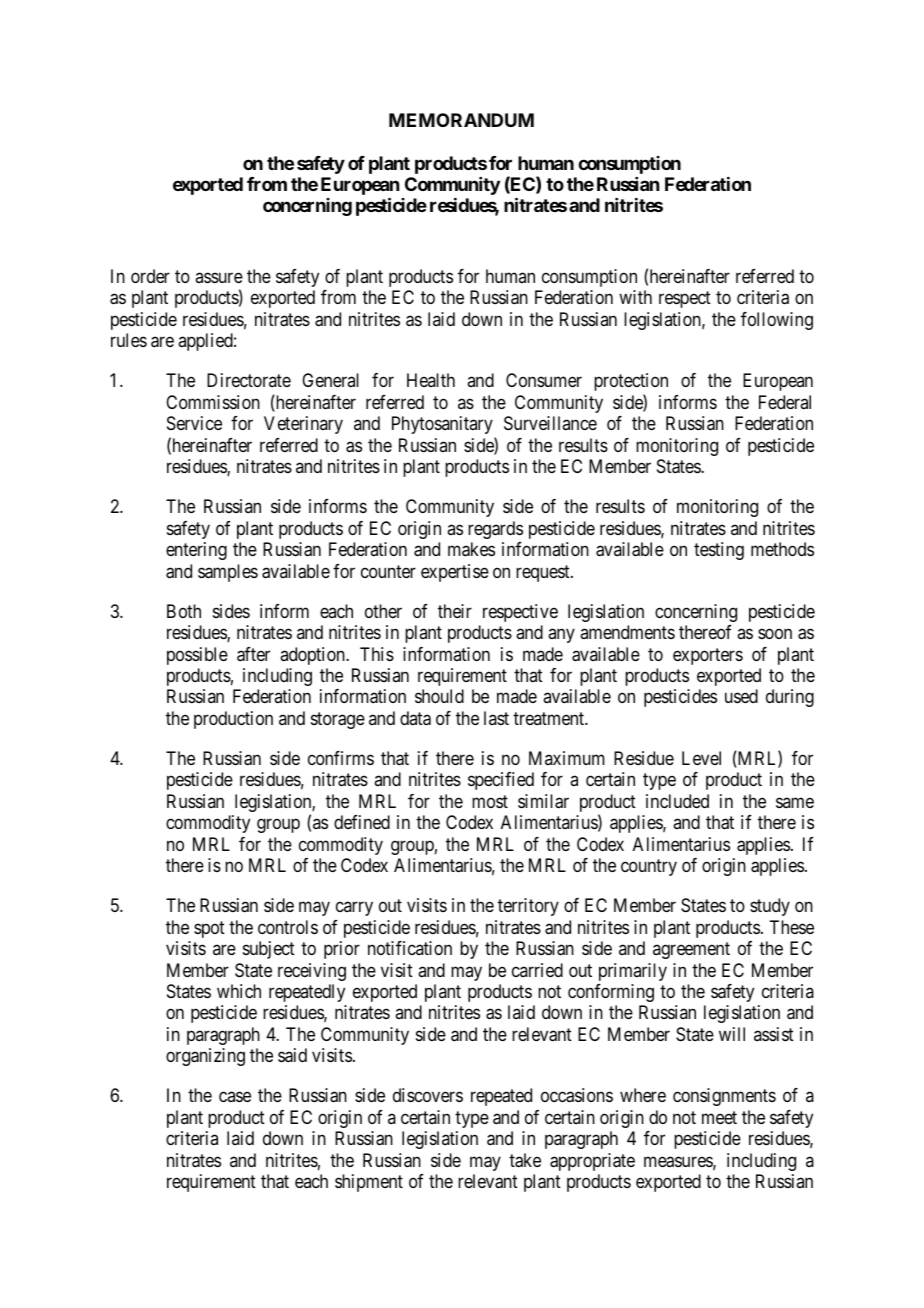 The height and width of the page is (1308, 924). Describe the element at coordinates (219, 277) in the page. I see `assure` at that location.
